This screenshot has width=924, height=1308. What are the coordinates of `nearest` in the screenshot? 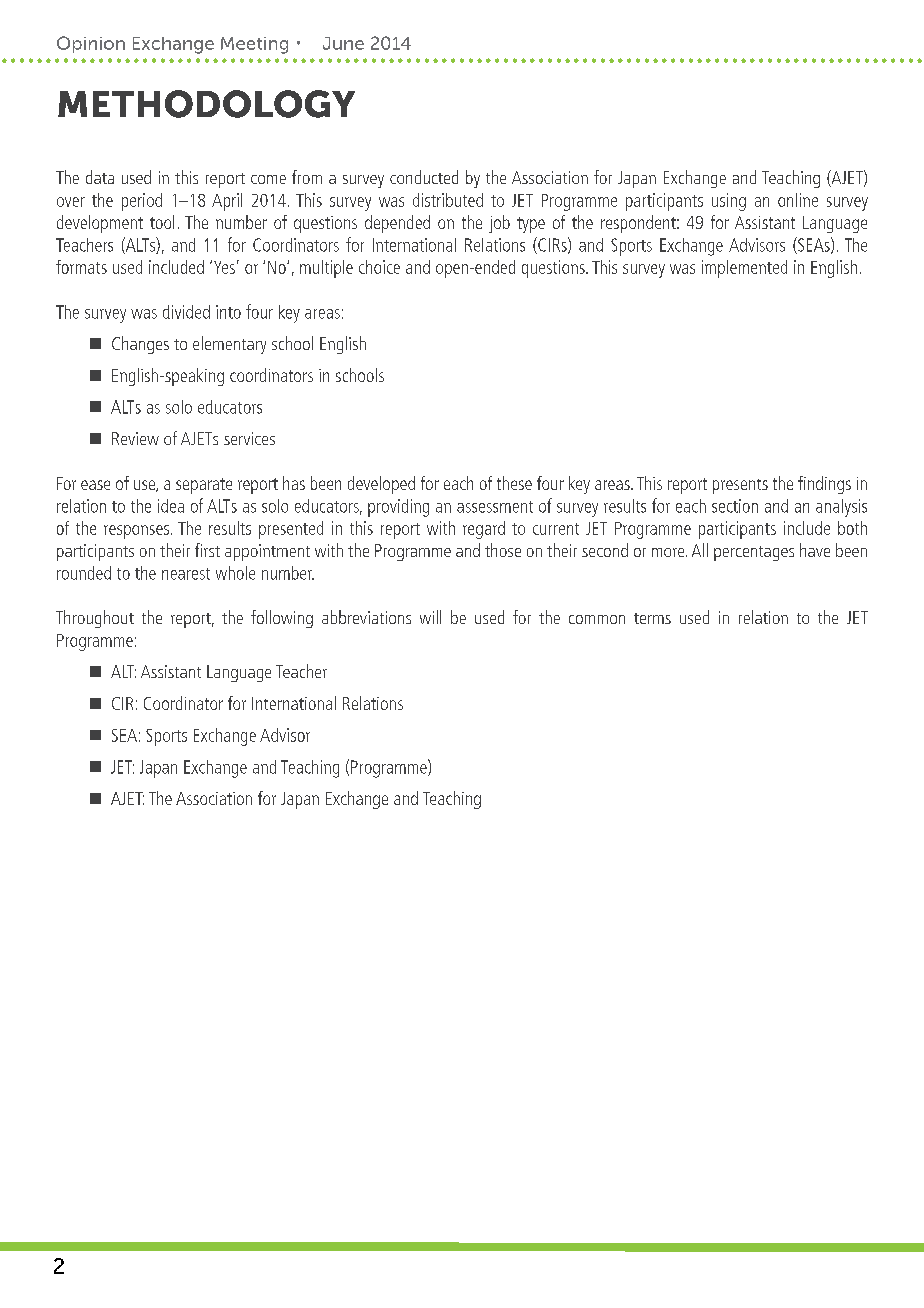 It's located at (186, 574).
